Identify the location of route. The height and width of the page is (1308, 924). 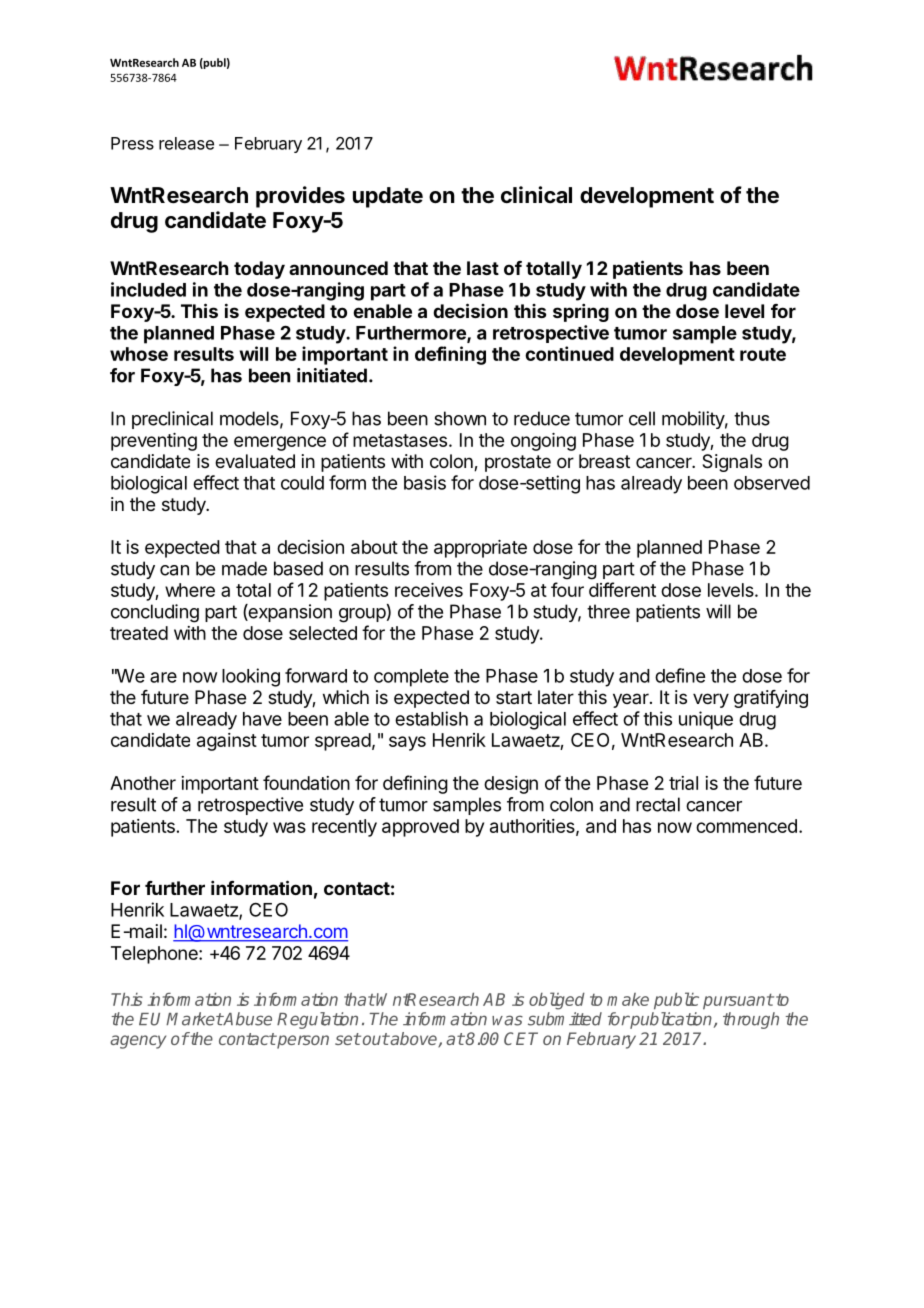
(763, 354).
